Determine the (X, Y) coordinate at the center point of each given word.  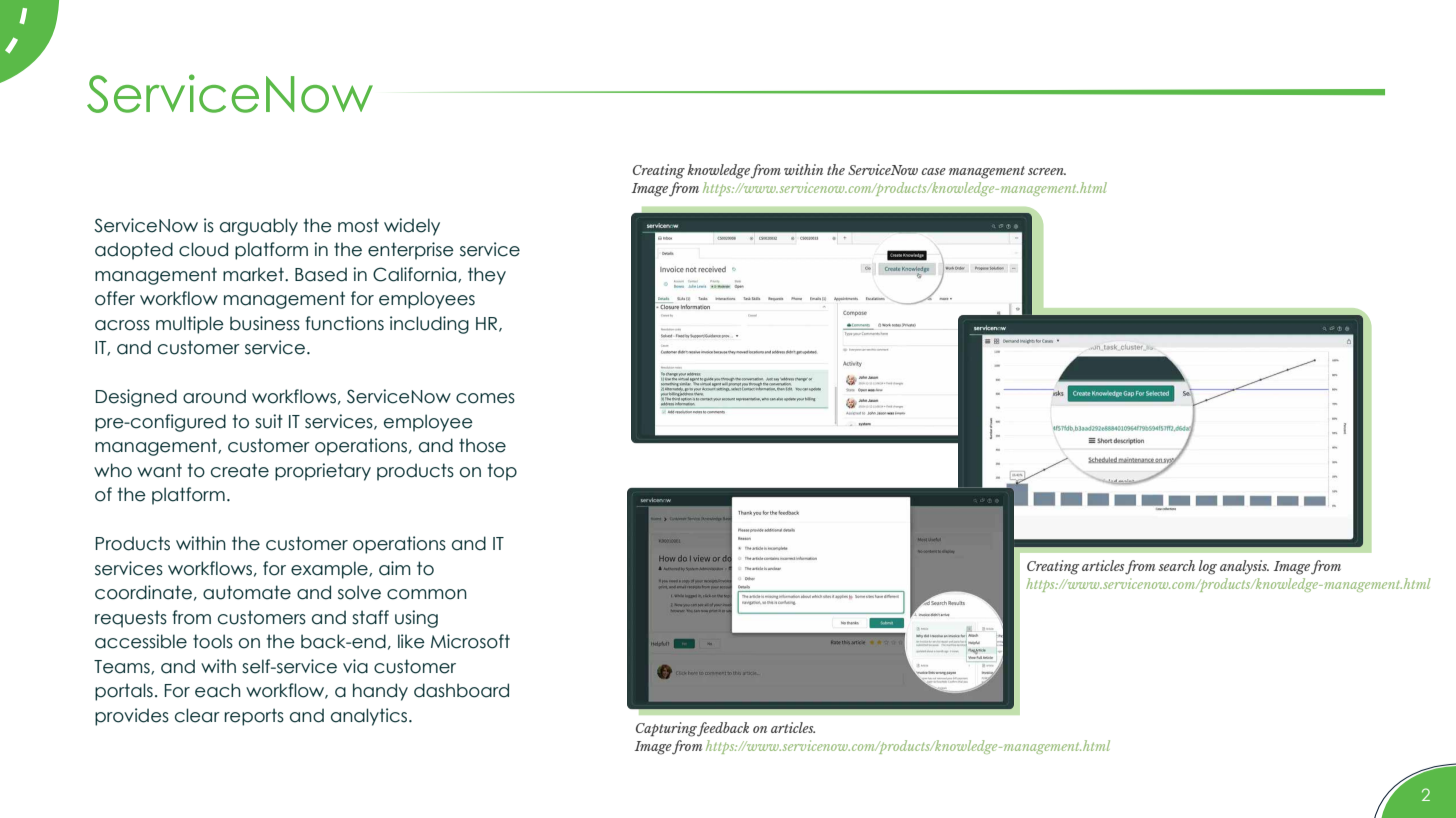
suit (269, 421)
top (502, 472)
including (429, 325)
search (1177, 565)
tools (213, 641)
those (482, 445)
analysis (1244, 567)
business (265, 323)
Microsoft (470, 641)
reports (254, 717)
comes (485, 398)
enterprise (411, 251)
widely (412, 227)
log (1208, 567)
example (330, 570)
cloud (203, 249)
